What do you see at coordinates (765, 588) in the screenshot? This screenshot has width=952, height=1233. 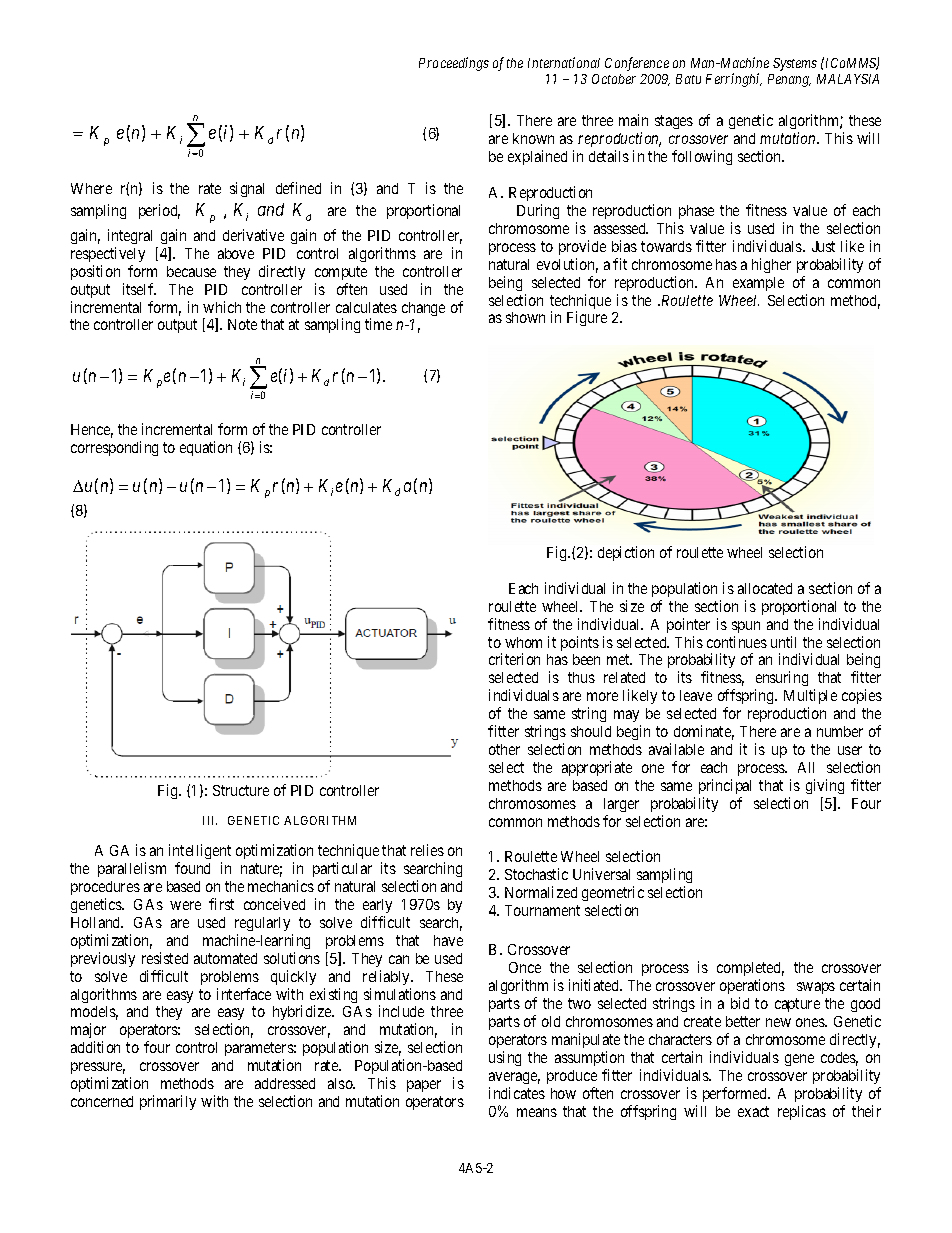 I see `allocated` at bounding box center [765, 588].
